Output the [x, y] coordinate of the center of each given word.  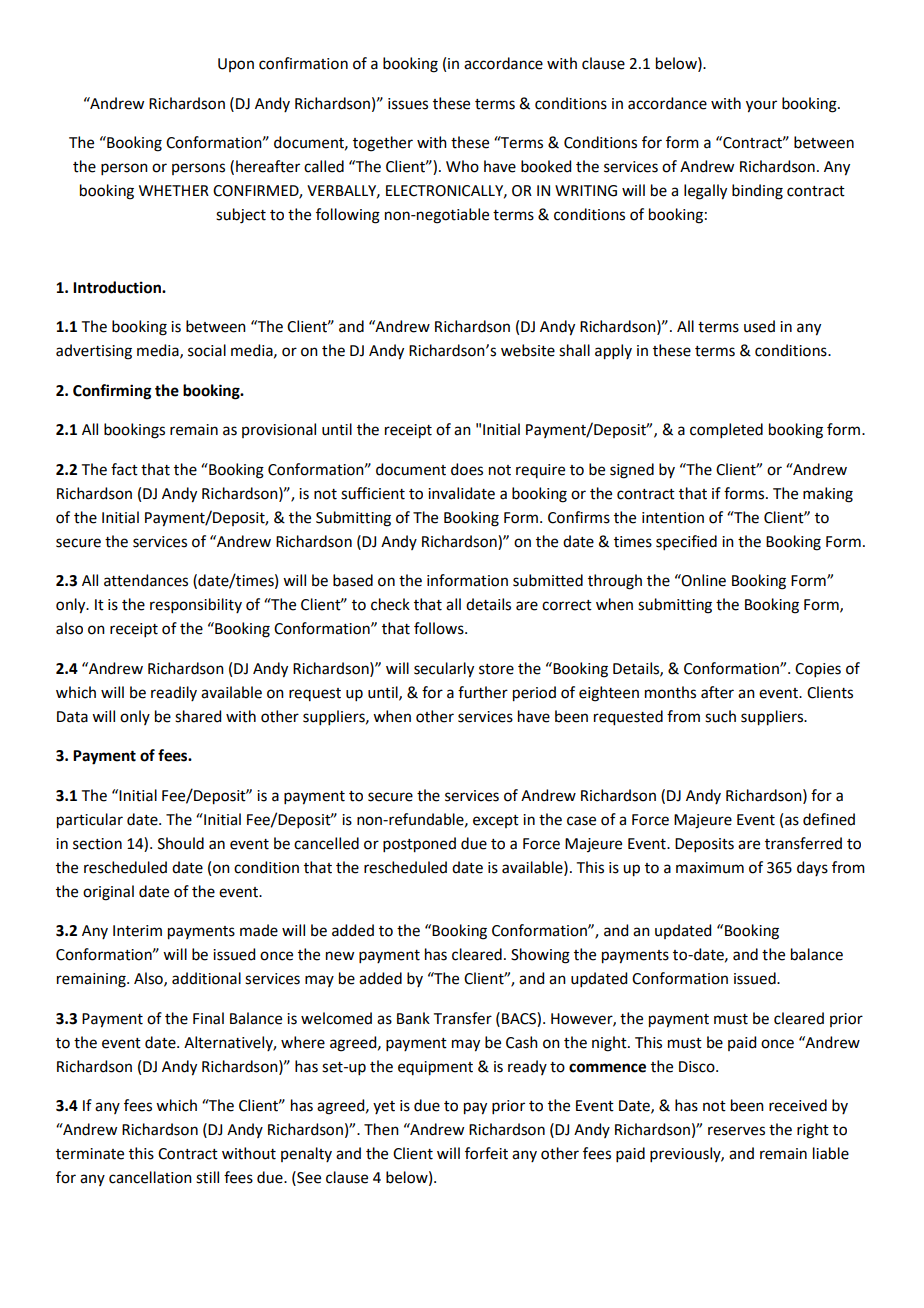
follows [440, 628]
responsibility [196, 605]
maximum [710, 868]
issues [408, 104]
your [761, 106]
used [759, 326]
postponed [419, 845]
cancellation [150, 1177]
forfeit [486, 1153]
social [207, 350]
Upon [236, 65]
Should [181, 843]
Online [703, 580]
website [528, 350]
